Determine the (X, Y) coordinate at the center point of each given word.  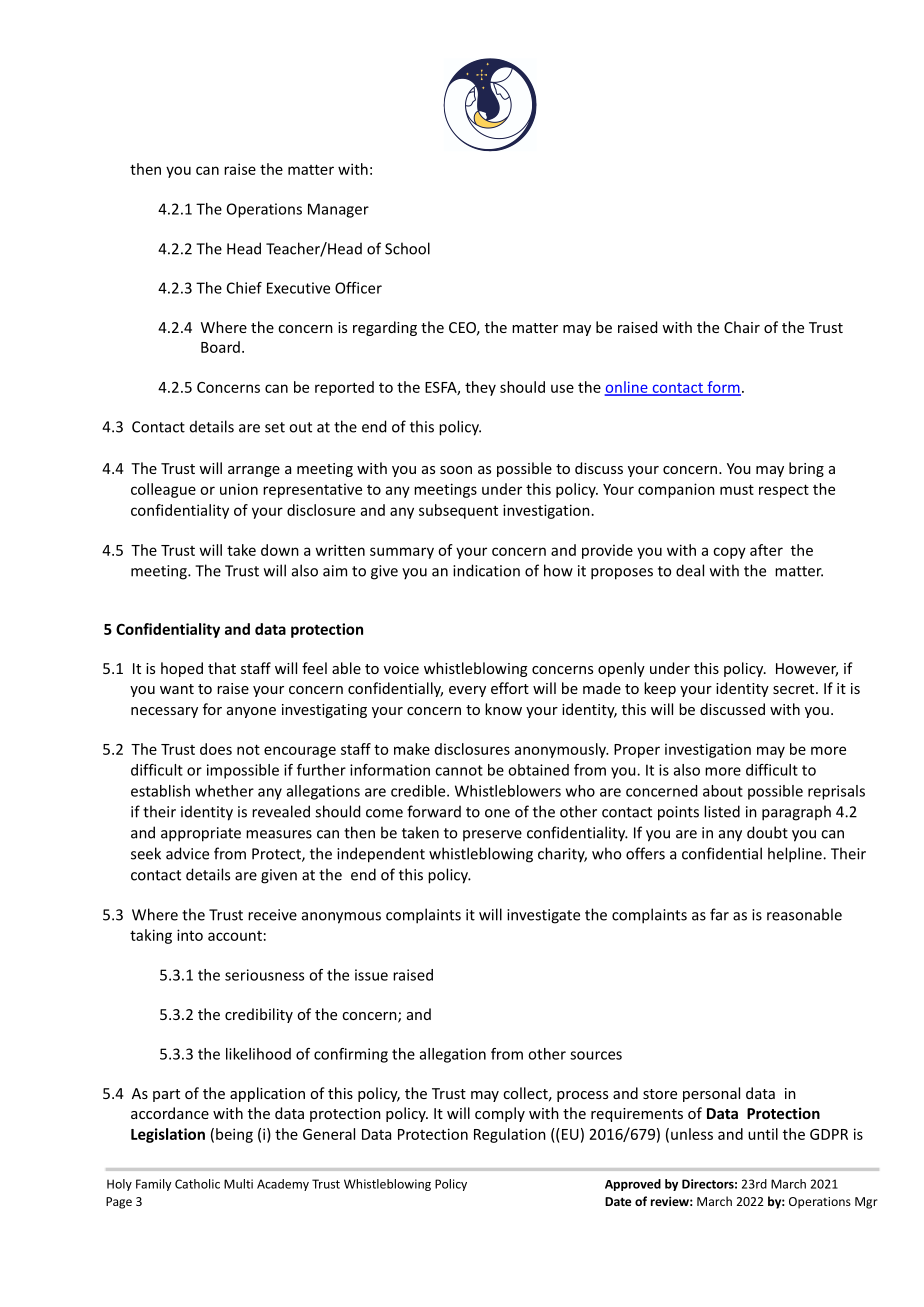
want (177, 689)
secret (795, 689)
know (503, 709)
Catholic (197, 1184)
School (407, 248)
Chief (244, 288)
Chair (742, 327)
